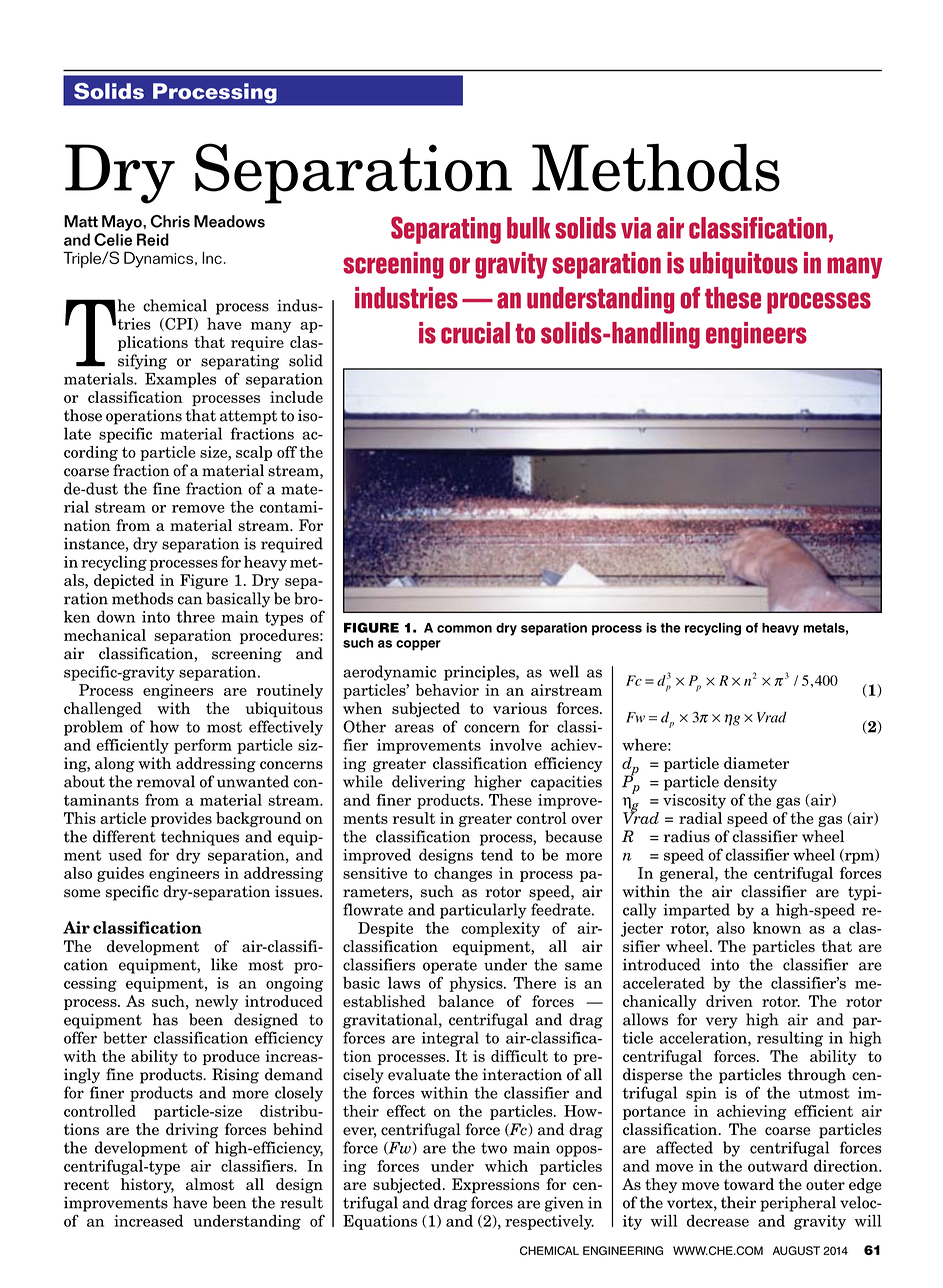  I want to click on bulk, so click(528, 228).
